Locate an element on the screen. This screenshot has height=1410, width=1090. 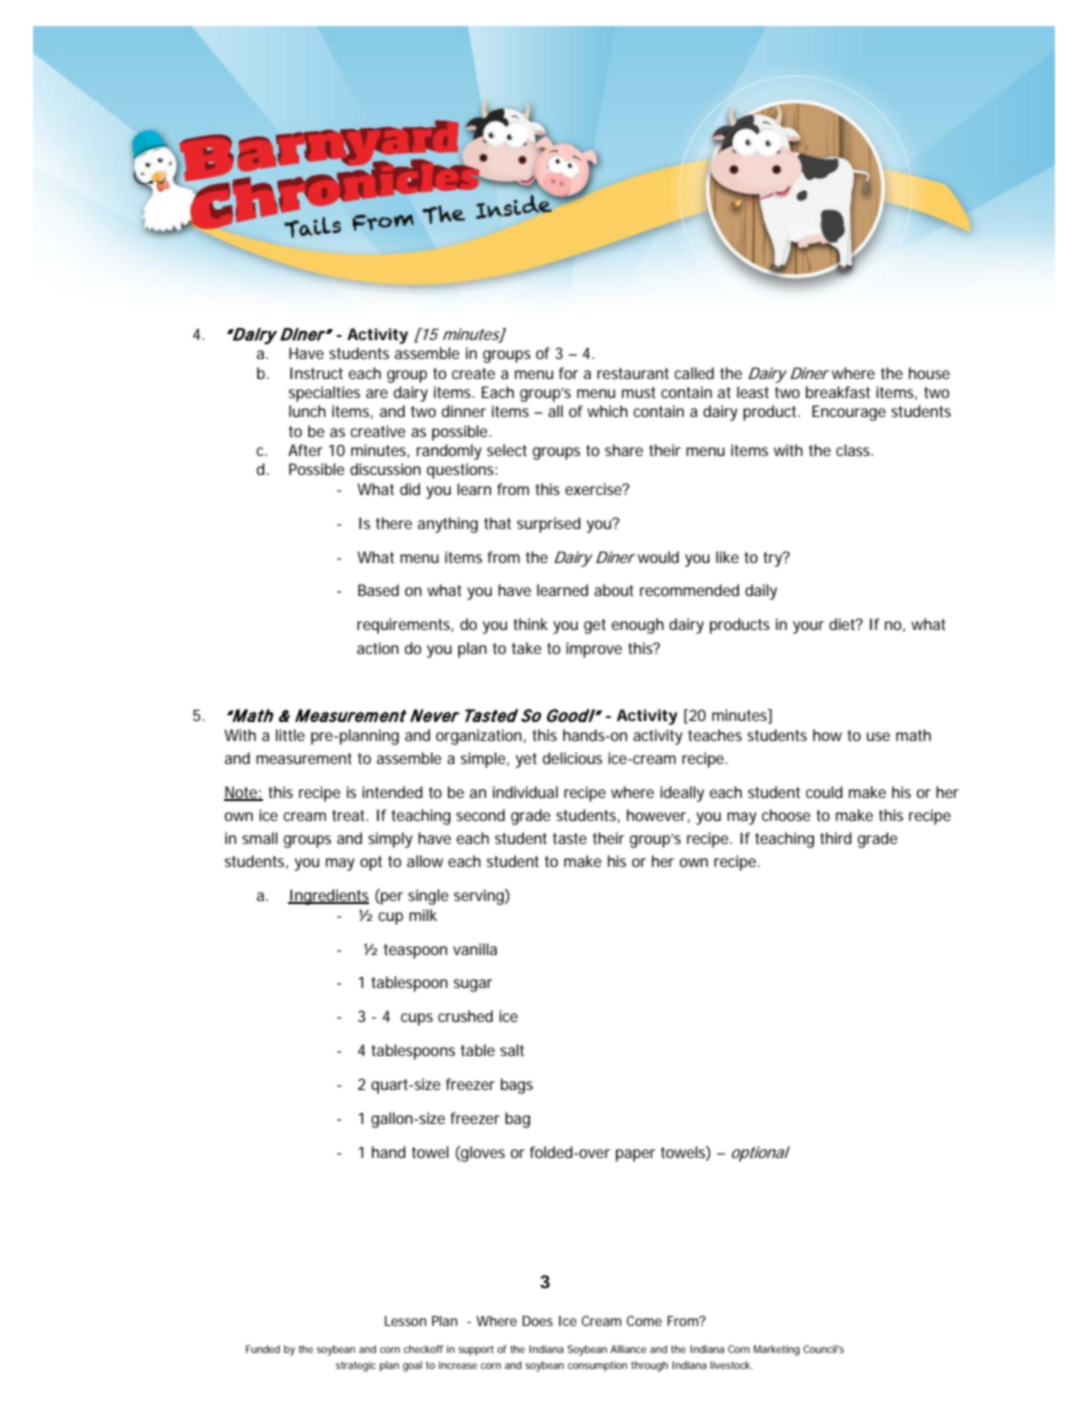
Ingredients is located at coordinates (328, 897).
